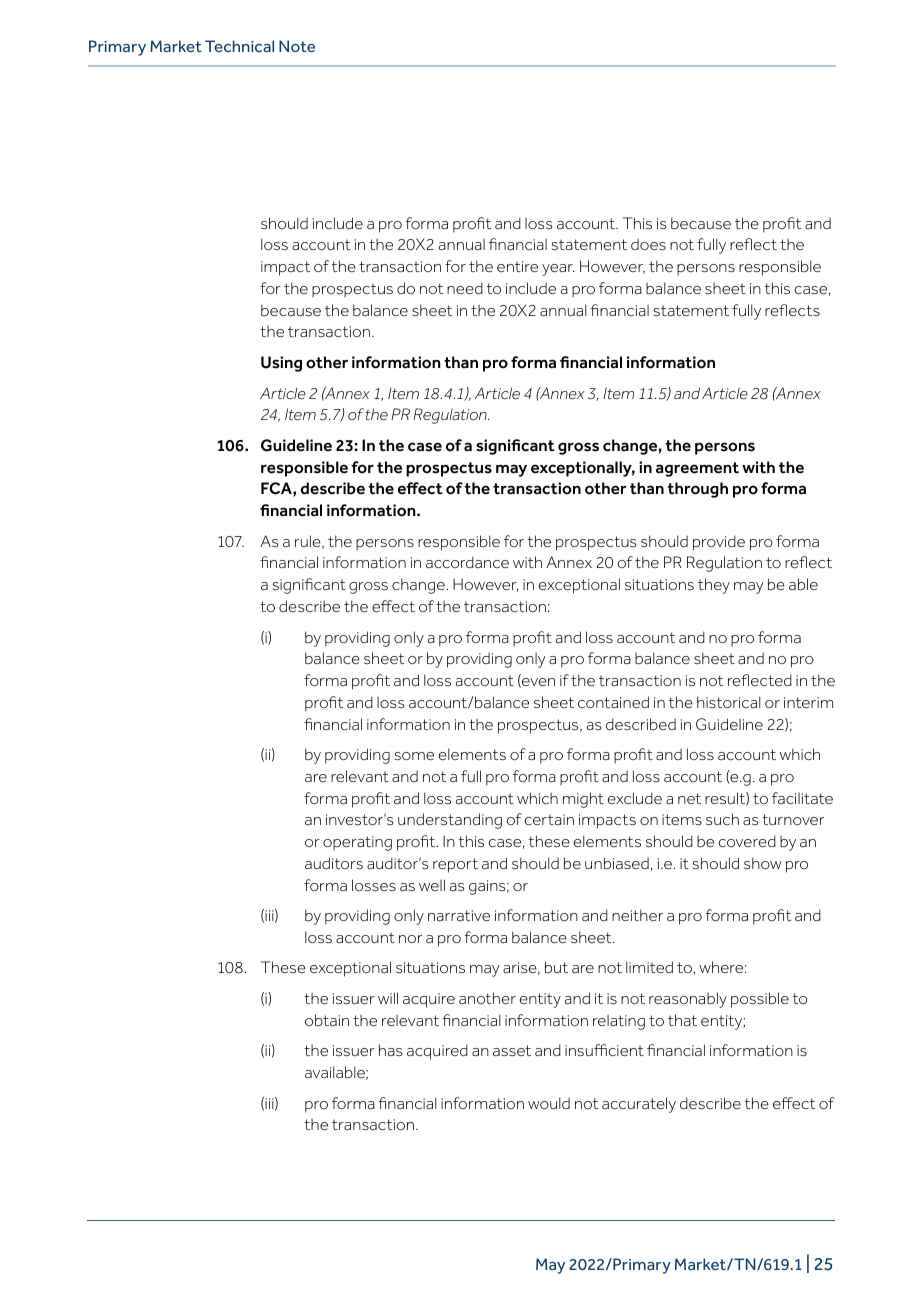 The width and height of the screenshot is (924, 1308). What do you see at coordinates (281, 364) in the screenshot?
I see `Using` at bounding box center [281, 364].
